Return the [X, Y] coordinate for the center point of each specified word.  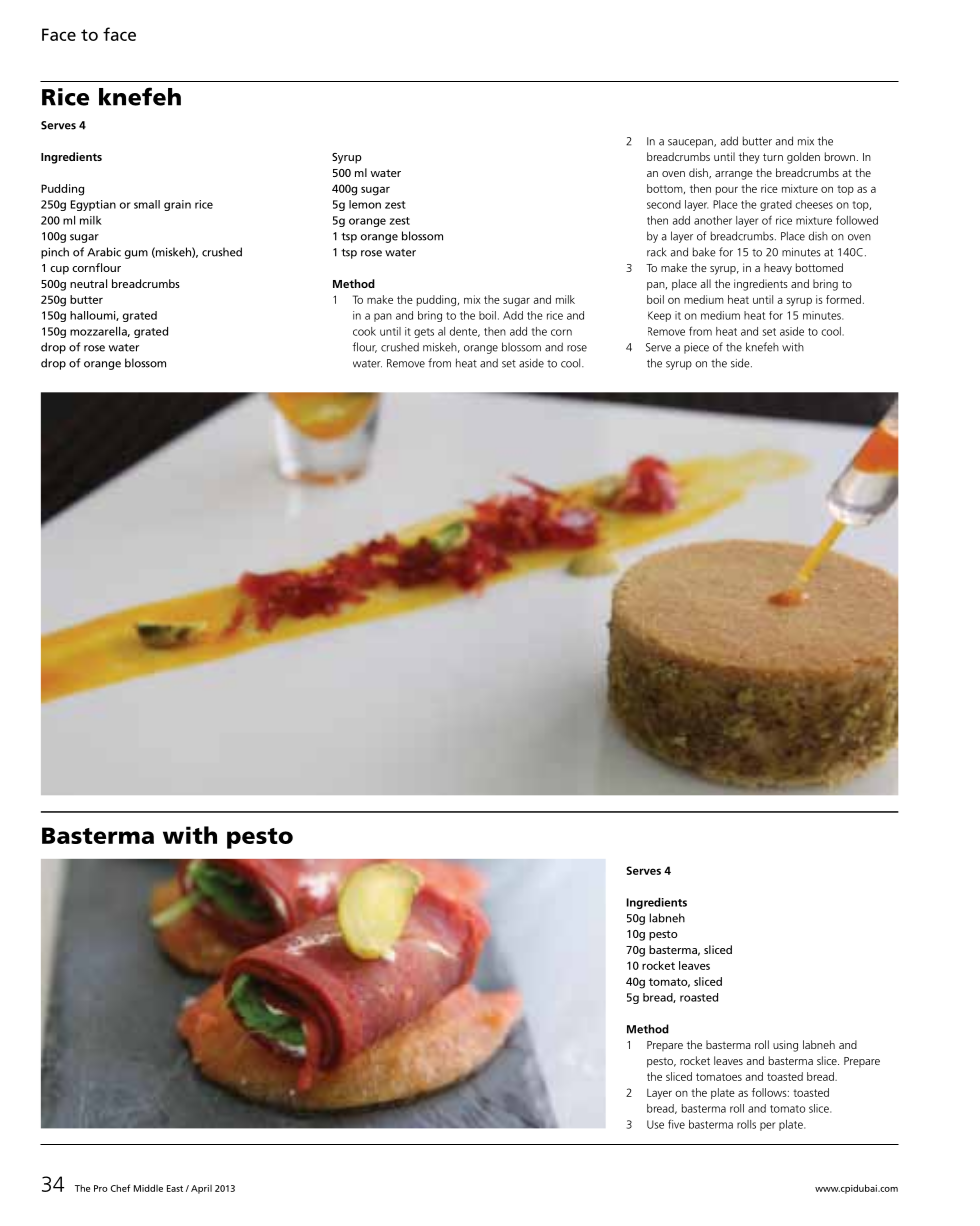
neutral [88, 283]
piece [696, 348]
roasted [699, 997]
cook [364, 331]
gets [424, 333]
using [785, 1046]
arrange [734, 175]
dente [464, 332]
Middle [148, 1188]
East [175, 1188]
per [767, 1126]
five [676, 1124]
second [664, 204]
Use [655, 1124]
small [147, 204]
